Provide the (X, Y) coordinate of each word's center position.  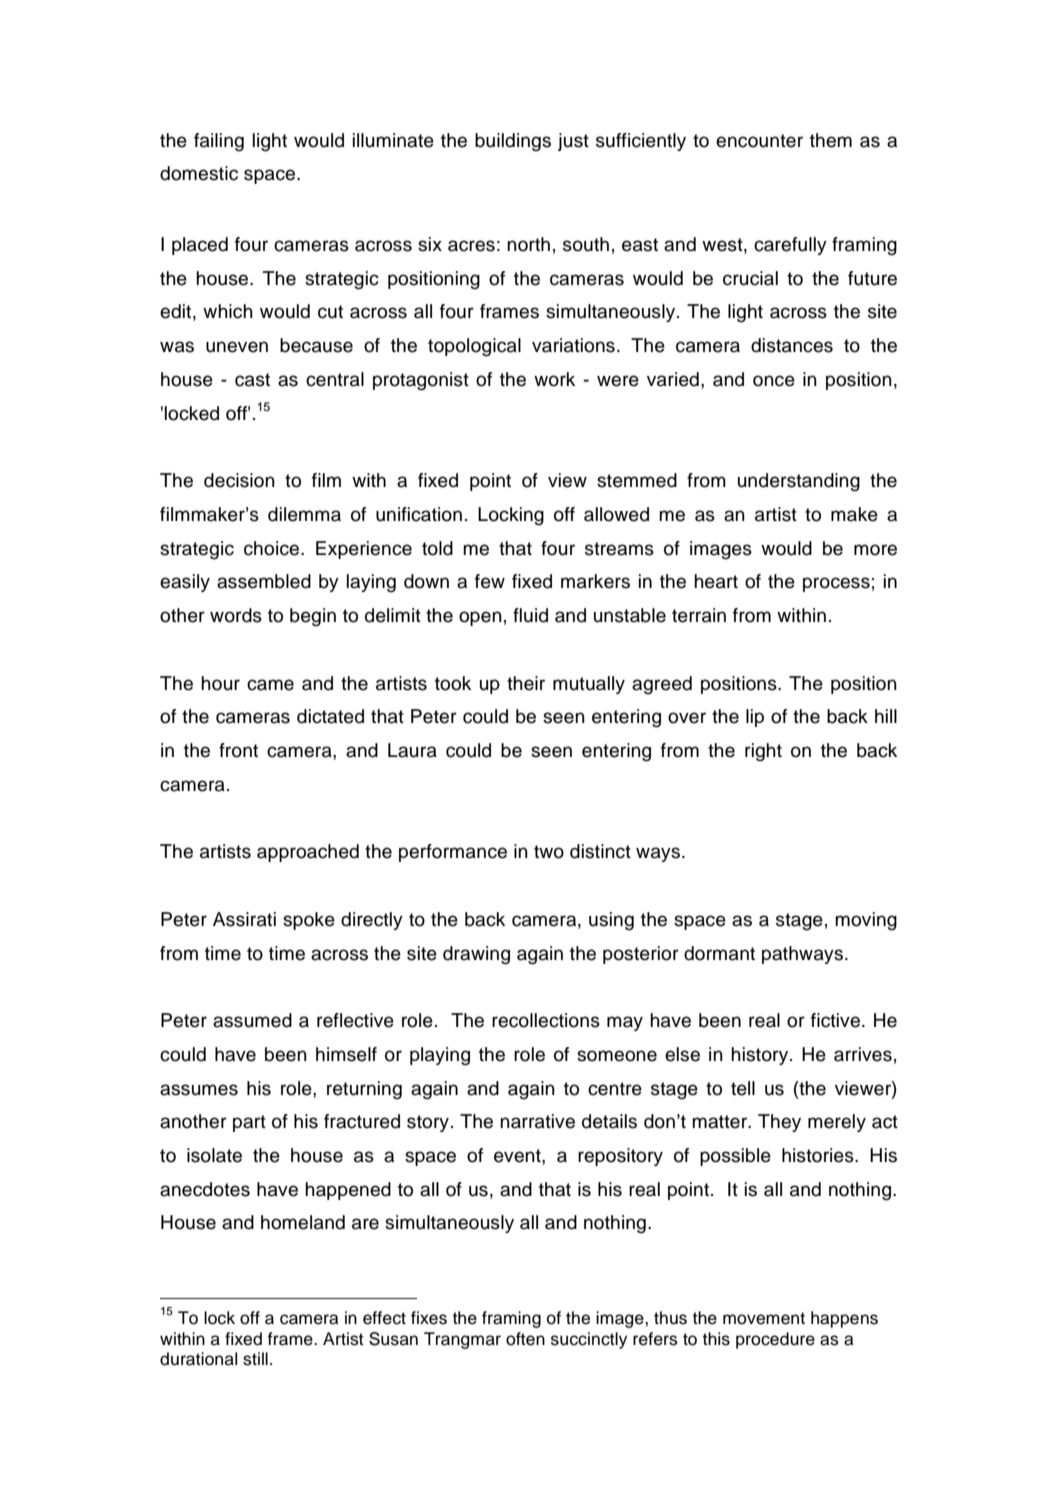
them (831, 140)
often (525, 1339)
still (255, 1359)
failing (219, 142)
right (763, 752)
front (238, 750)
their (526, 683)
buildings (513, 142)
